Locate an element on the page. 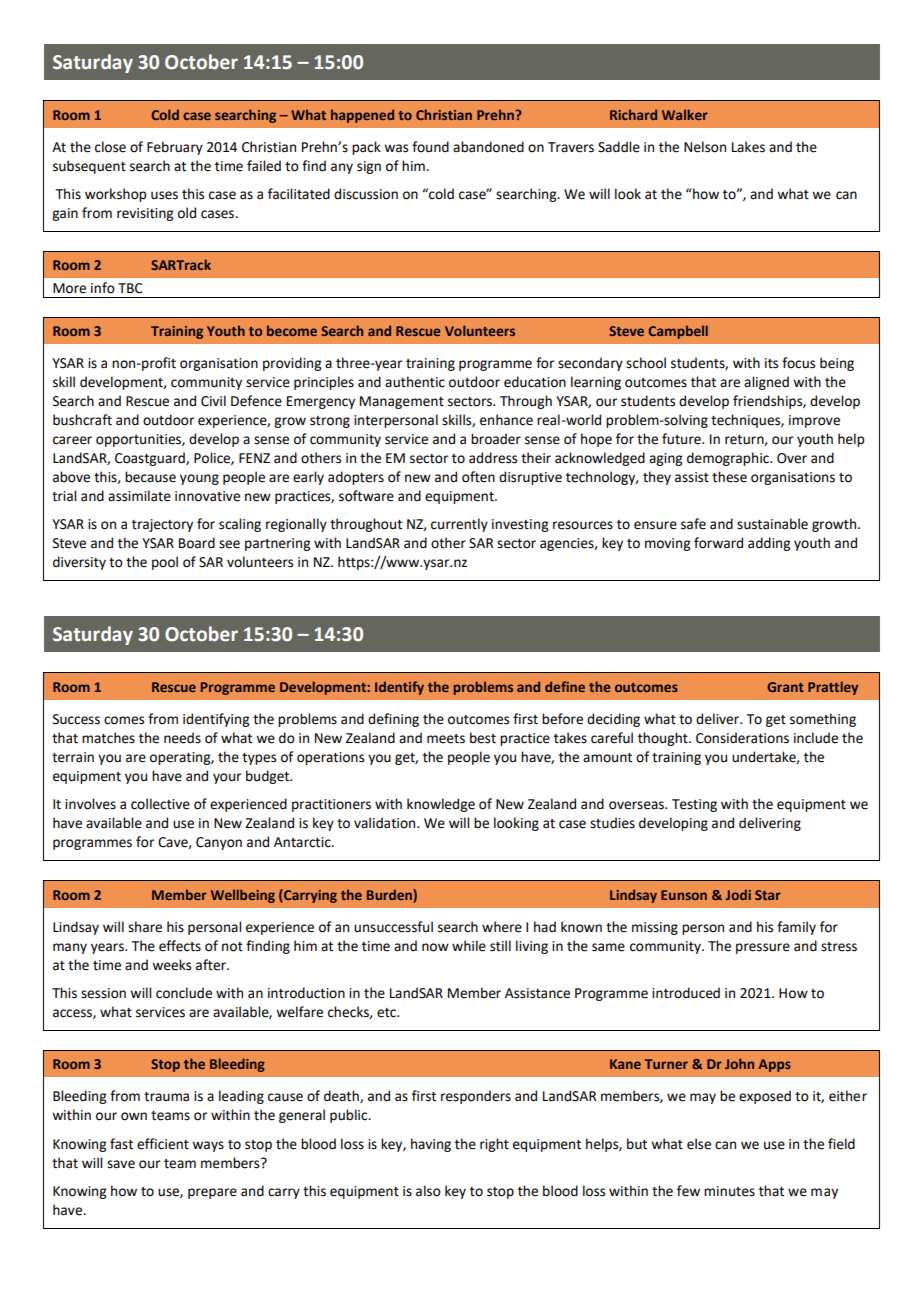 The image size is (924, 1308). found is located at coordinates (430, 147).
